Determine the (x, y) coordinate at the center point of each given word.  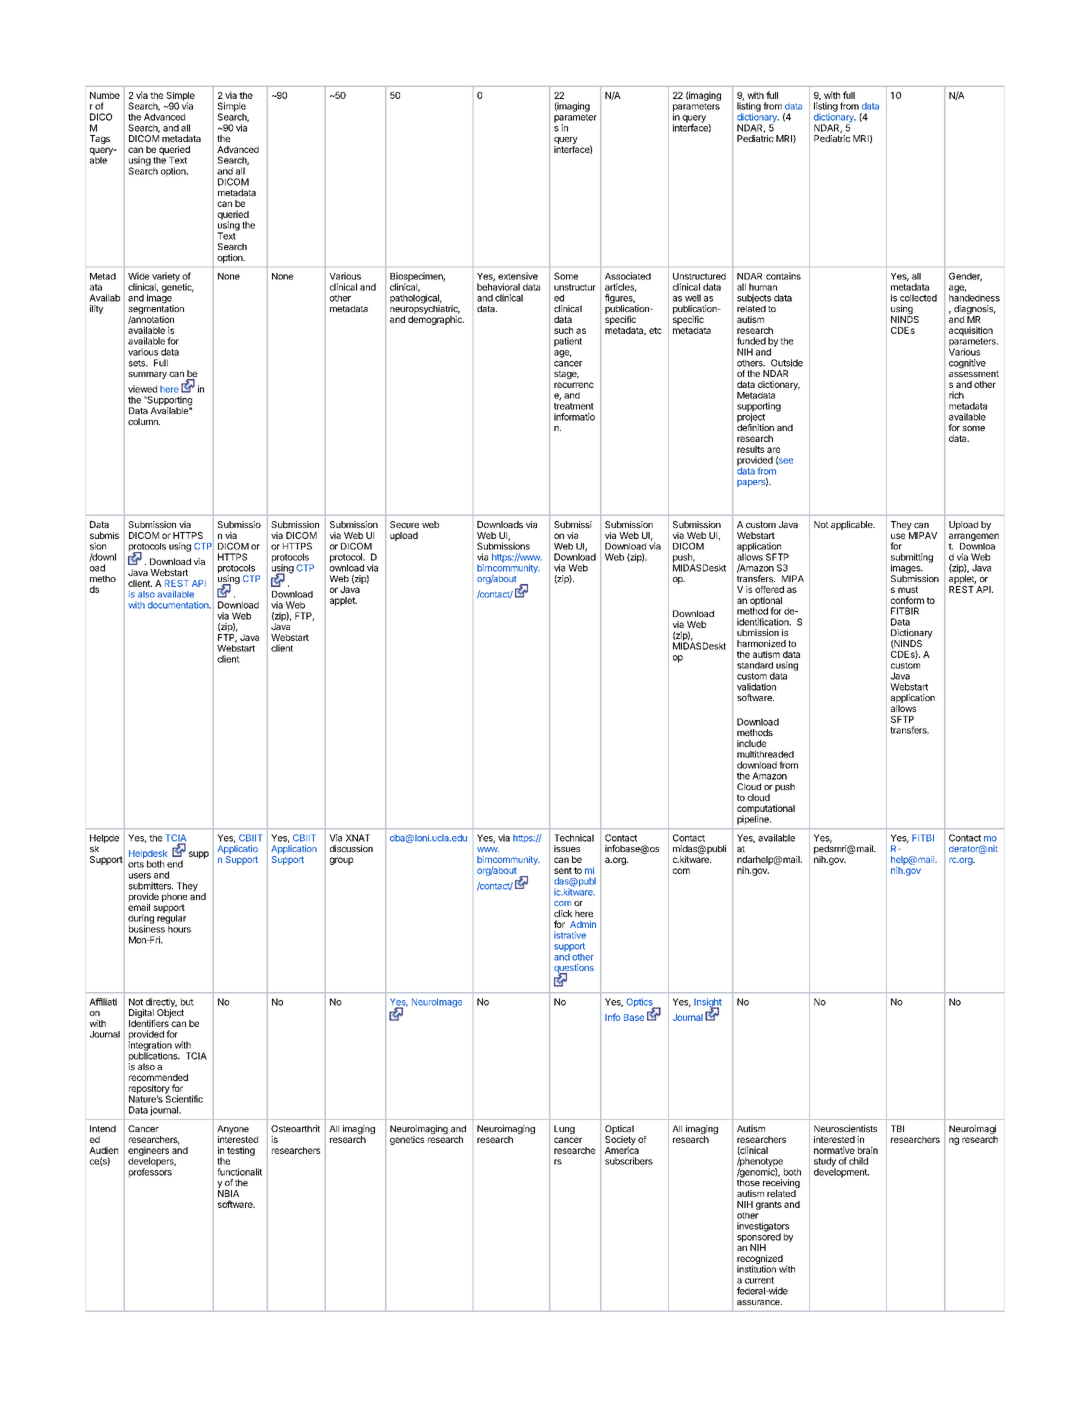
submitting (912, 559)
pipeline (754, 819)
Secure (404, 524)
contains (783, 276)
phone (174, 897)
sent (563, 870)
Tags (100, 139)
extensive (518, 276)
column (144, 421)
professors (150, 1172)
